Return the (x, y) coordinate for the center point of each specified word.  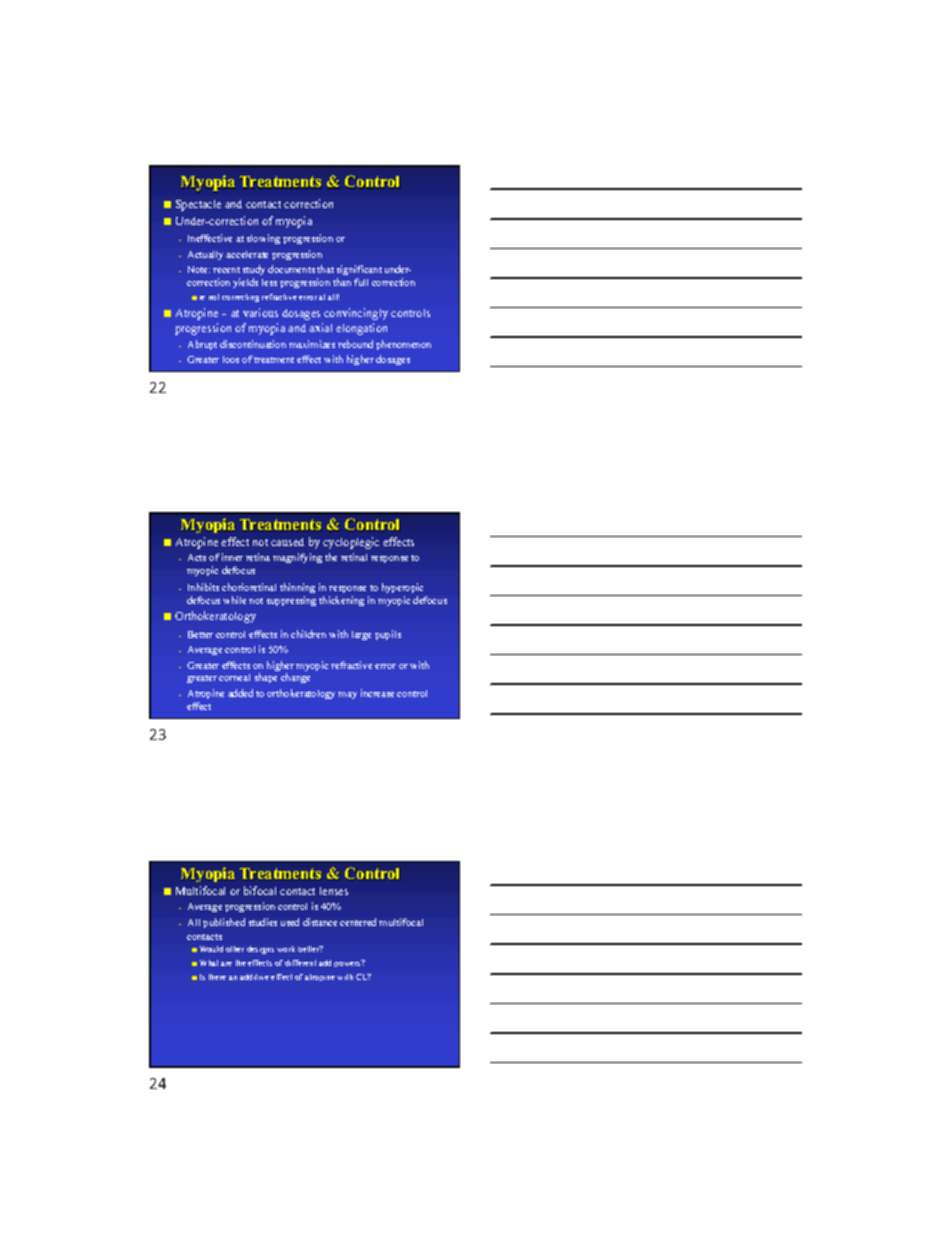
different (300, 963)
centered (358, 922)
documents (291, 269)
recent (226, 270)
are (226, 964)
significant (359, 272)
